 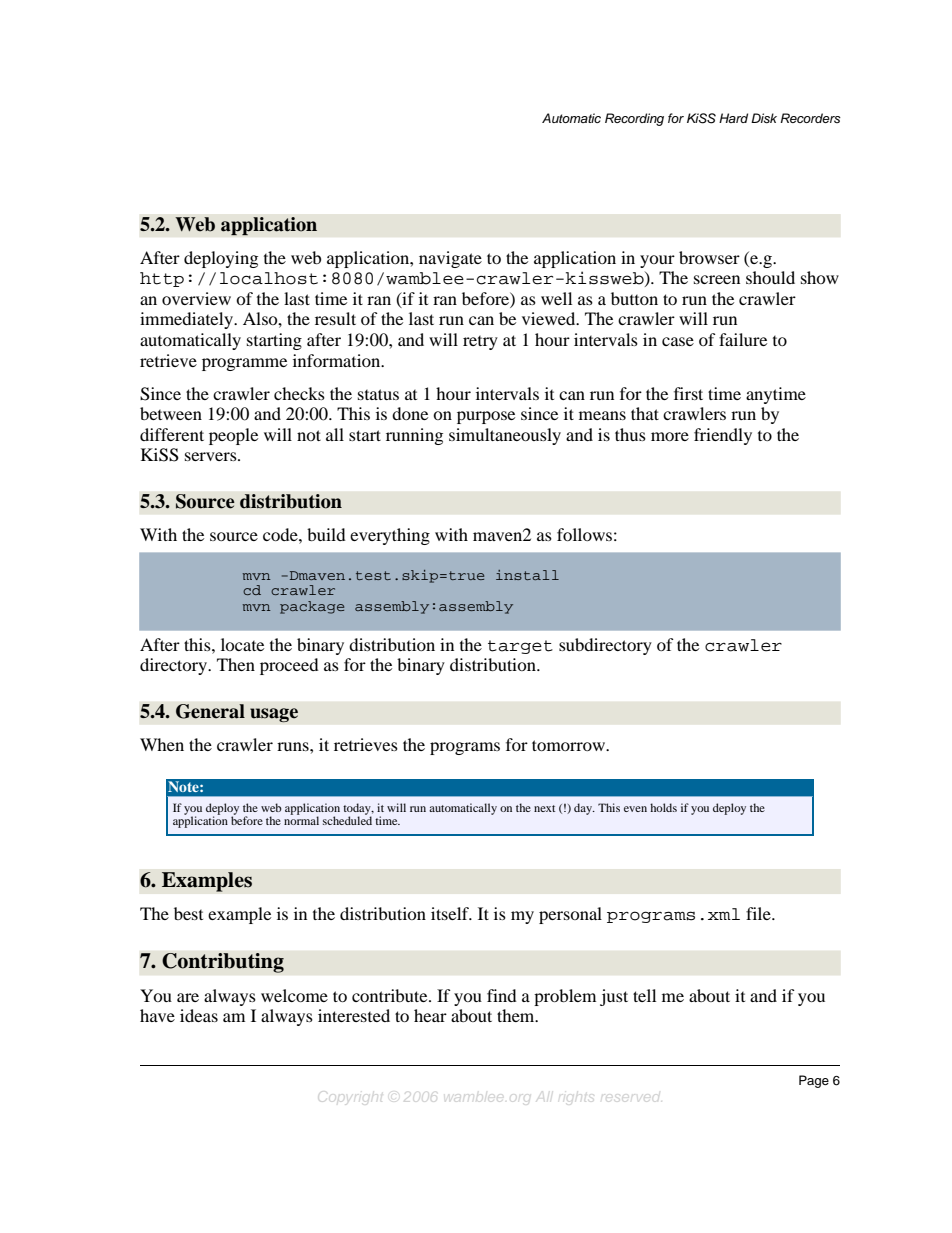 What do you see at coordinates (733, 118) in the screenshot?
I see `Hard` at bounding box center [733, 118].
